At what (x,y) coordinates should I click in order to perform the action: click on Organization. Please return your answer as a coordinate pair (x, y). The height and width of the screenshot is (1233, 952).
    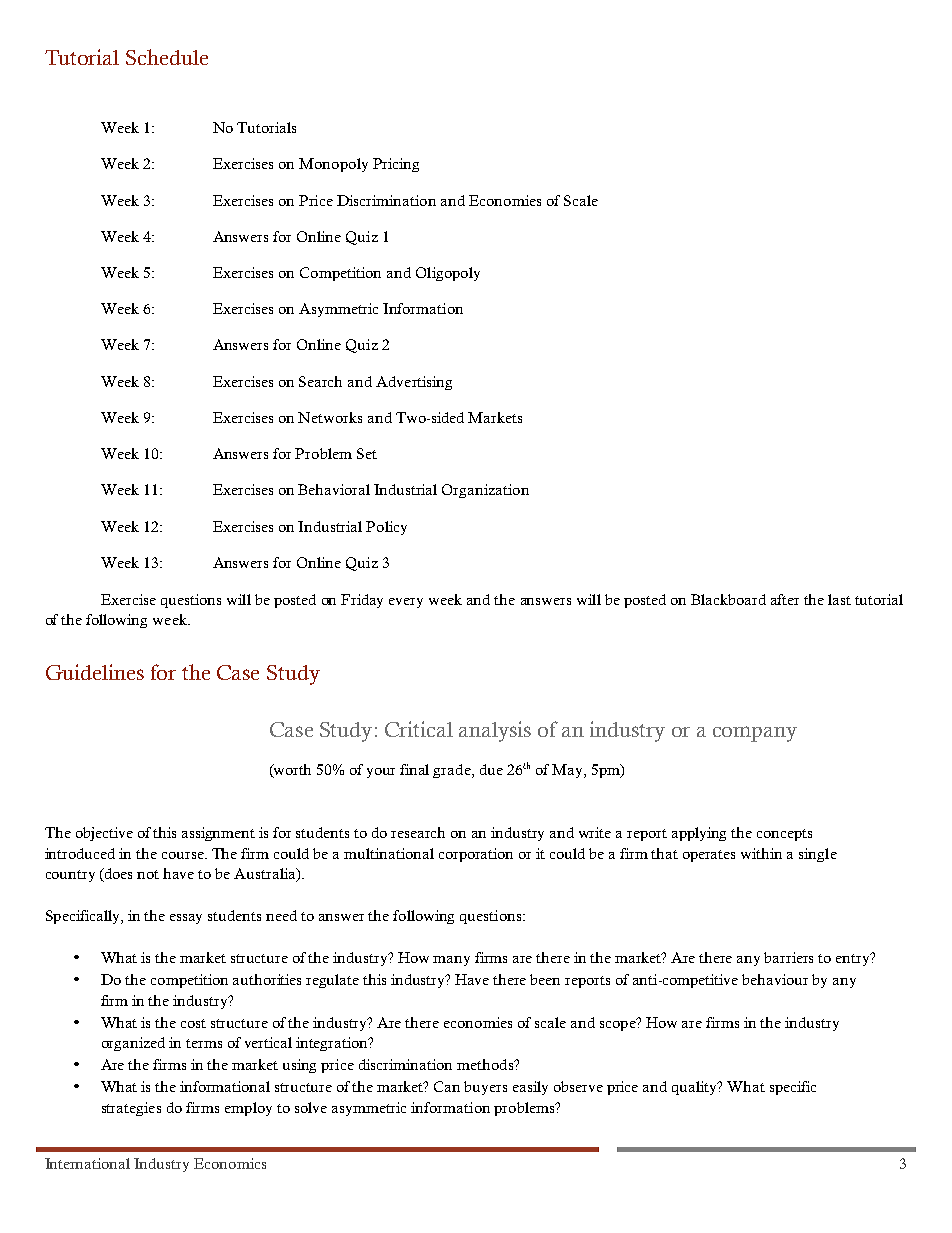
    Looking at the image, I should click on (485, 491).
